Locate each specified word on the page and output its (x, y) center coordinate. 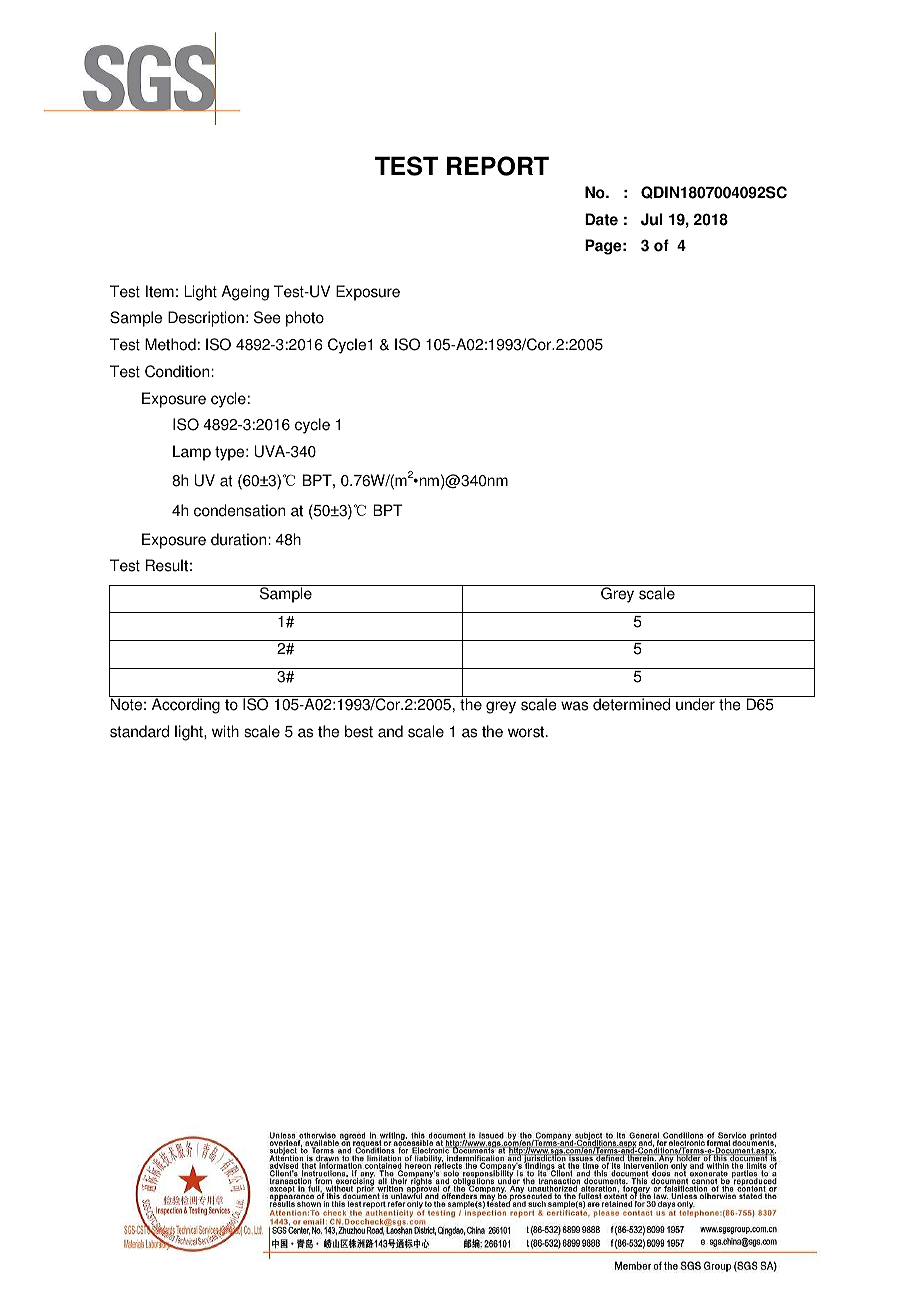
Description (206, 319)
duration (240, 539)
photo (305, 319)
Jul (652, 219)
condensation (239, 510)
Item (160, 291)
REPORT (498, 166)
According (186, 706)
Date (601, 219)
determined (631, 704)
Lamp (192, 453)
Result (167, 565)
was (574, 706)
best (359, 731)
